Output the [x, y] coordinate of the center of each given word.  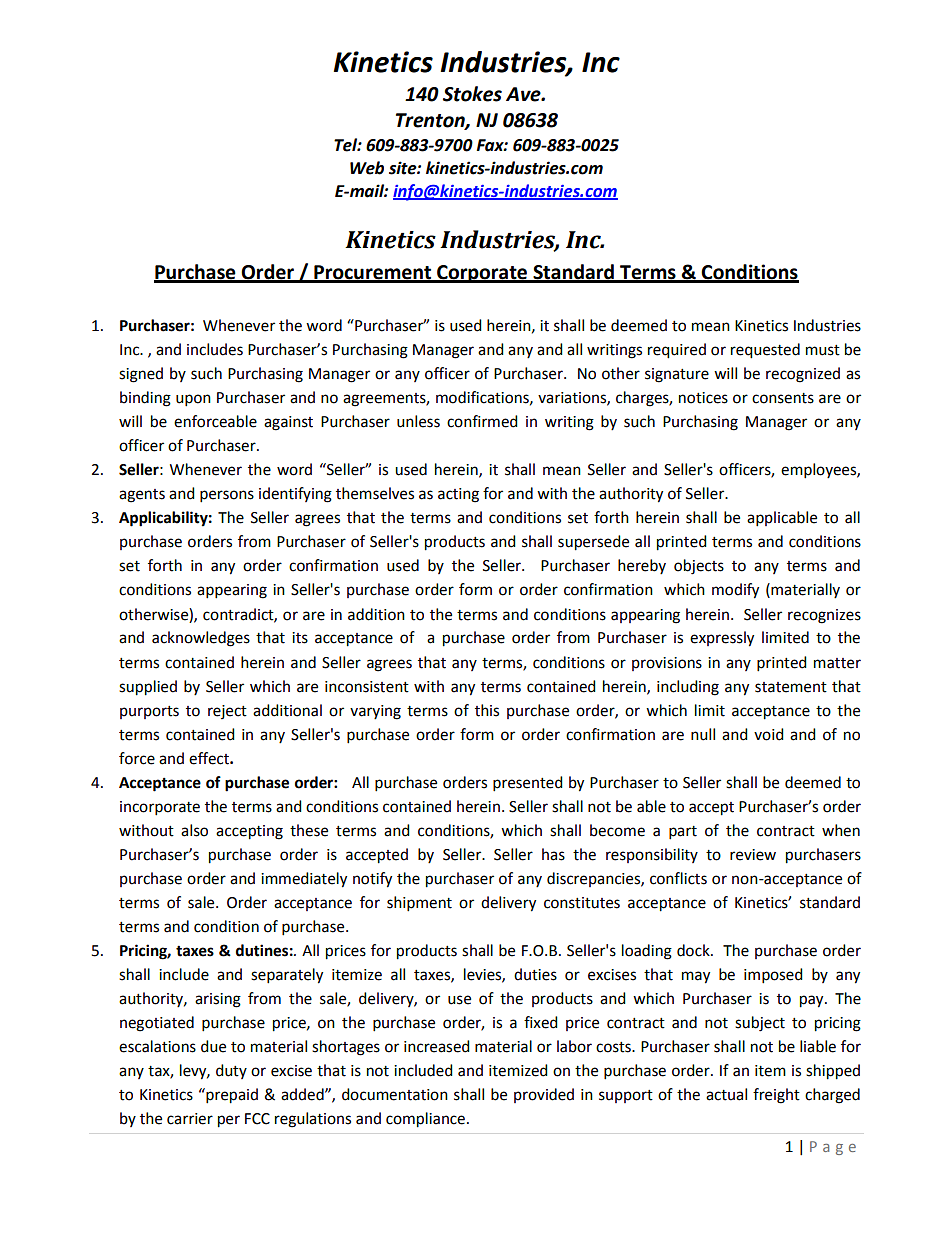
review [753, 855]
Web [367, 168]
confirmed [482, 421]
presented [528, 784]
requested [765, 351]
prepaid [231, 1096]
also [194, 830]
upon [193, 400]
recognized [803, 375]
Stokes [472, 94]
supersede [593, 543]
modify [735, 591]
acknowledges [201, 639]
